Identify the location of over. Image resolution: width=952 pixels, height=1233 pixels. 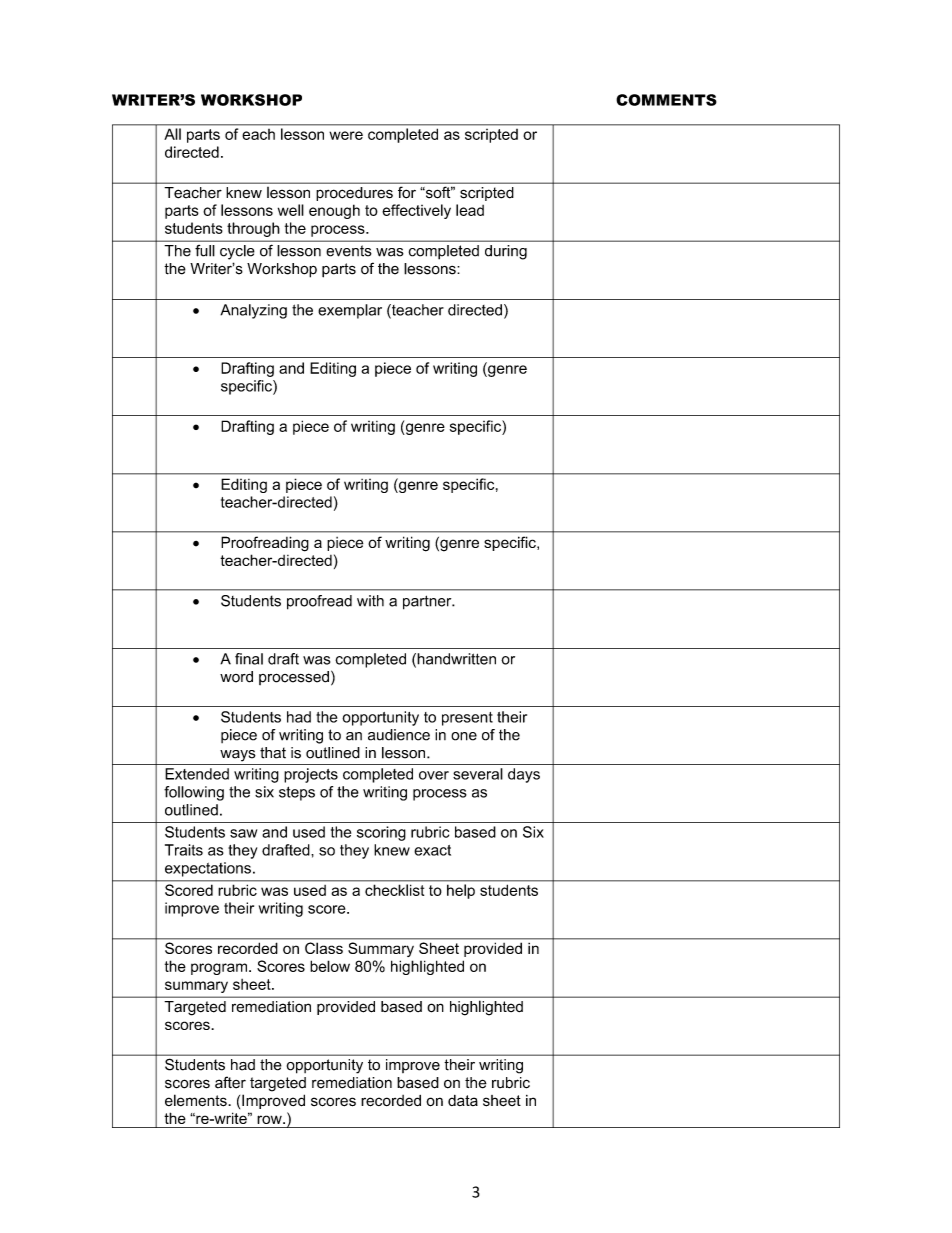
(434, 775).
